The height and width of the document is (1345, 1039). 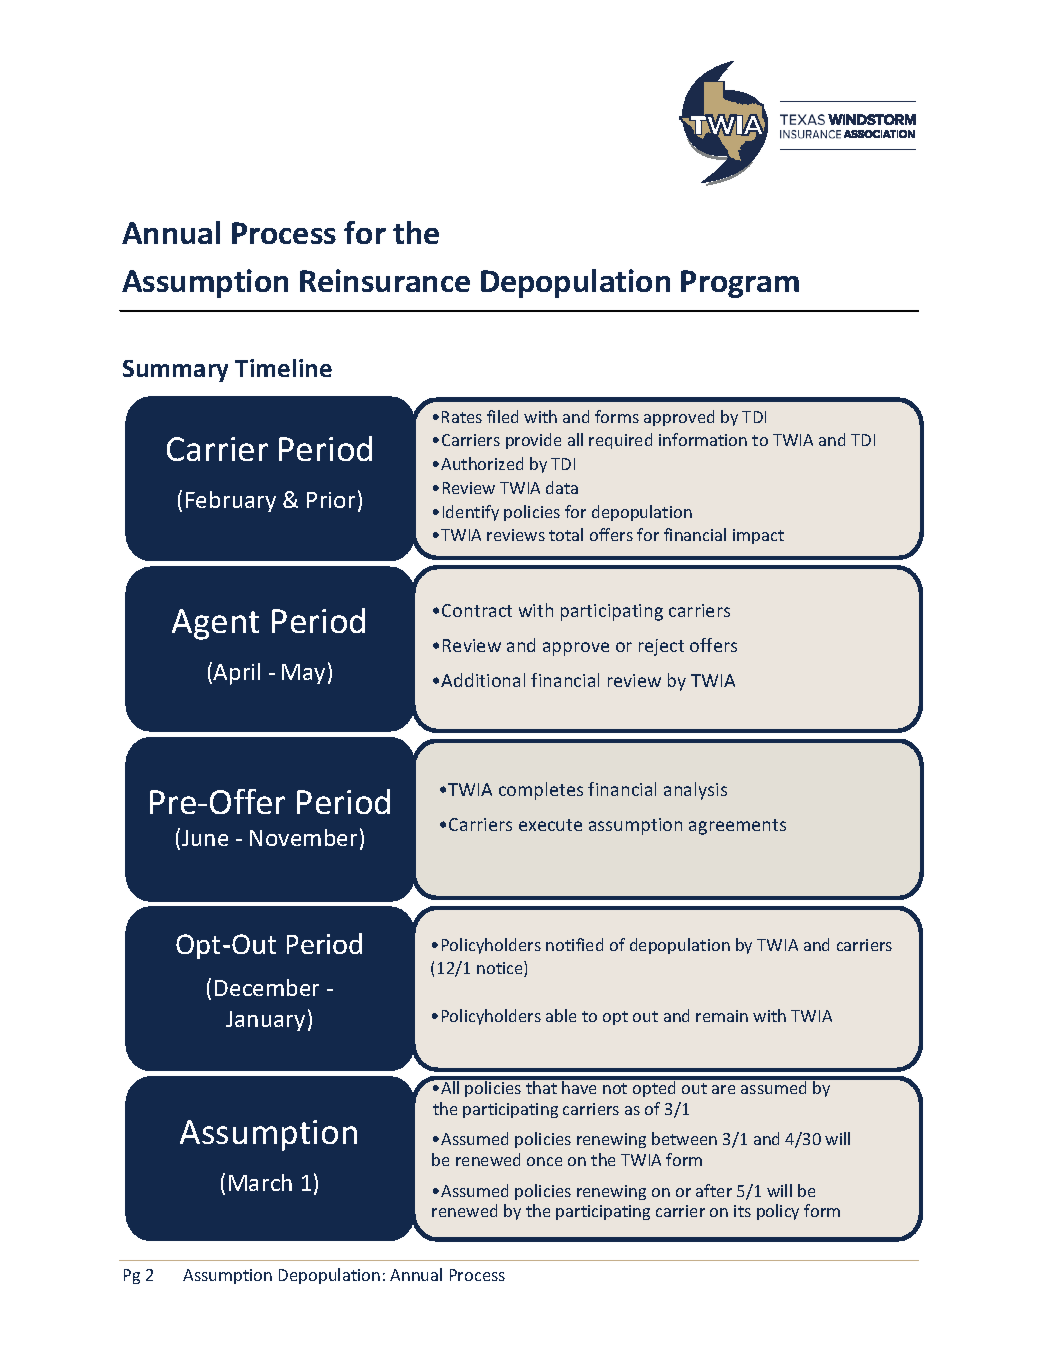 What do you see at coordinates (620, 441) in the document?
I see `required` at bounding box center [620, 441].
